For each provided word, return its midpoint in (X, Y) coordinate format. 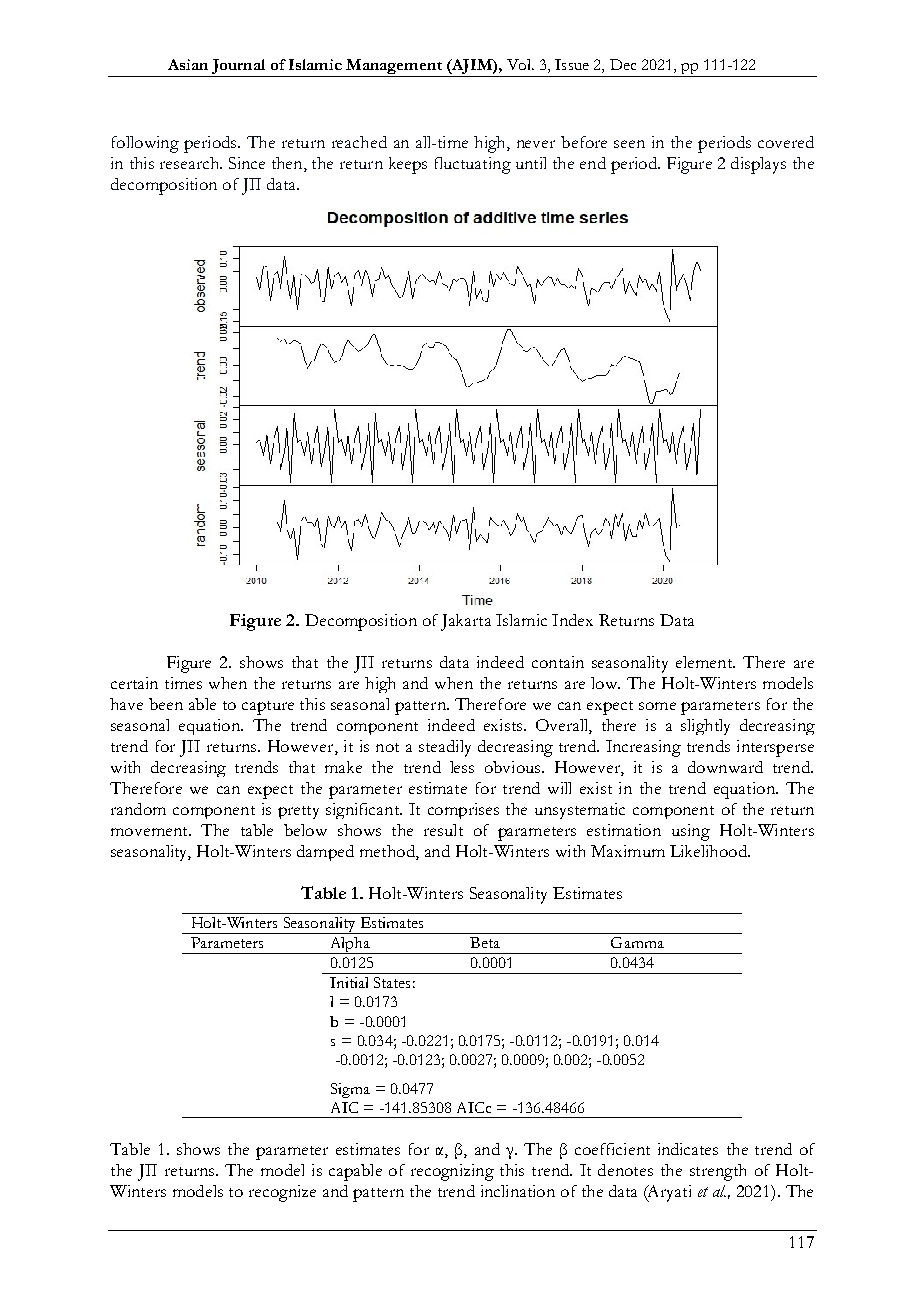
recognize (282, 1193)
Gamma (637, 942)
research (190, 163)
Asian (188, 64)
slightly (705, 727)
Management (394, 66)
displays (758, 165)
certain (134, 683)
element (705, 662)
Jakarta (466, 622)
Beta (485, 942)
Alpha (350, 945)
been (166, 704)
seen (629, 144)
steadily (445, 748)
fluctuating (473, 165)
